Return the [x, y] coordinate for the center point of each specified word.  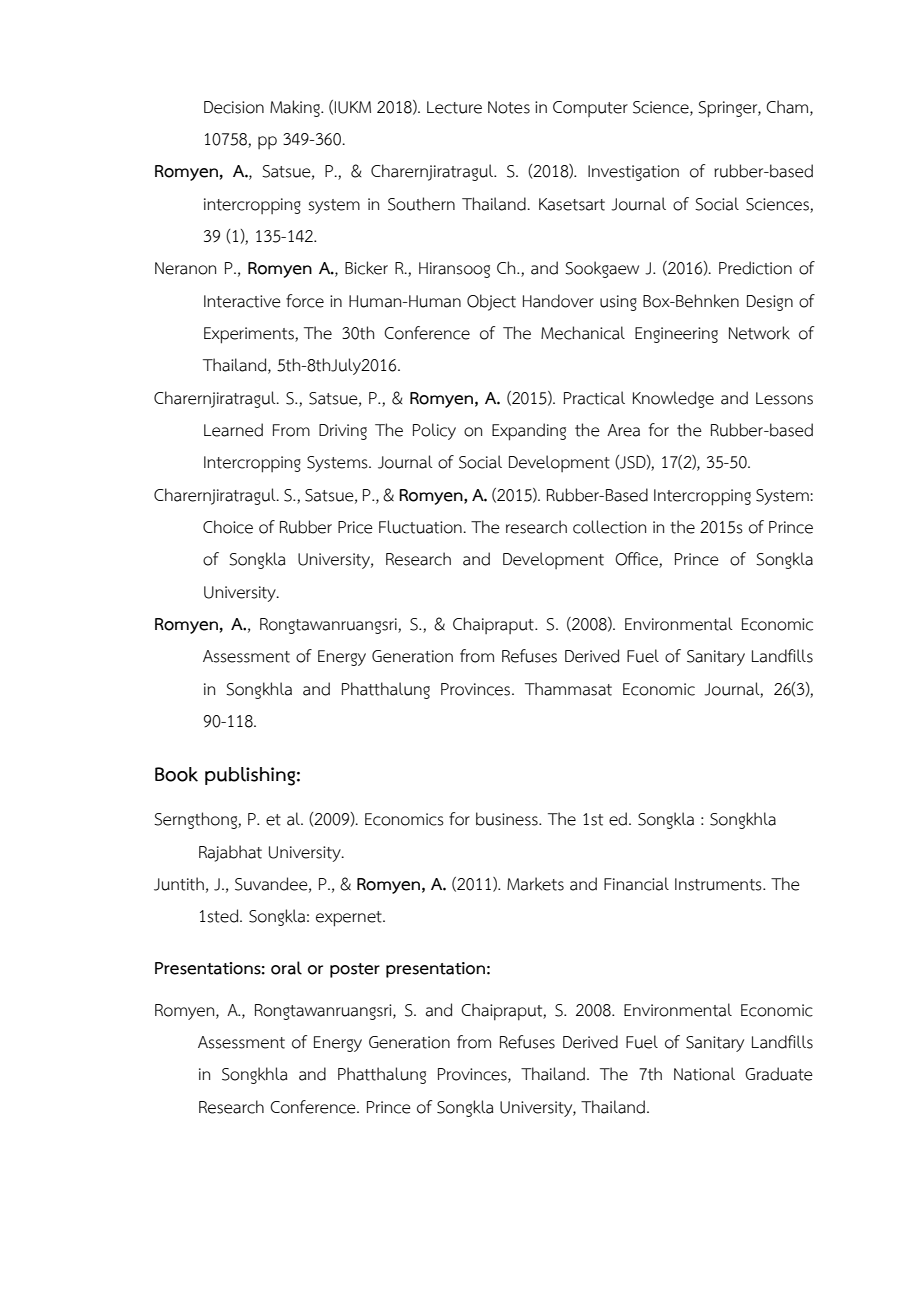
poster [355, 970]
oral [286, 968]
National [704, 1074]
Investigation [633, 173]
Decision [234, 107]
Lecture [454, 107]
